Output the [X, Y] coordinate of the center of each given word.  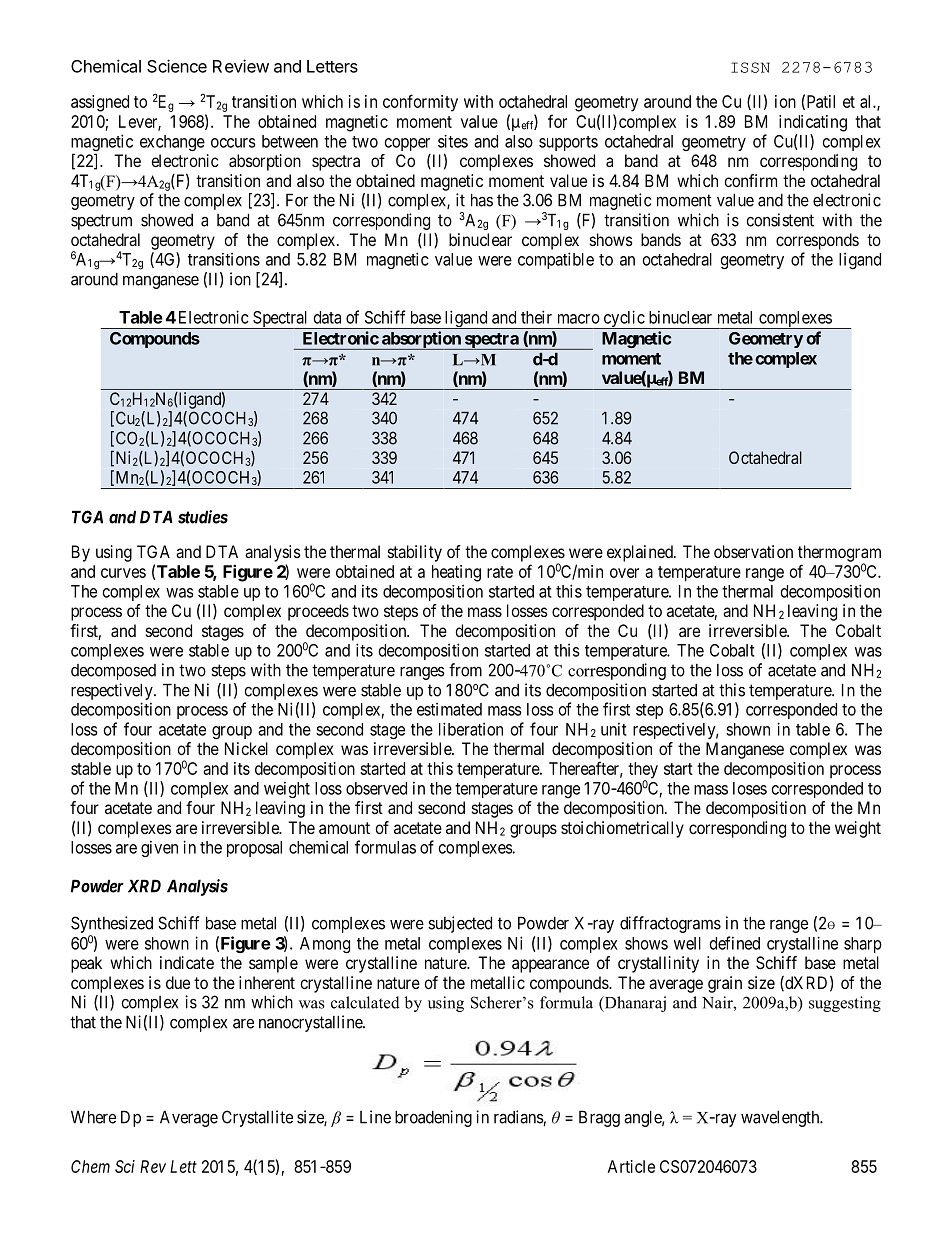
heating [456, 573]
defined [735, 943]
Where [93, 1117]
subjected [460, 924]
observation [753, 551]
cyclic [623, 319]
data [327, 317]
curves [123, 573]
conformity [420, 103]
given [159, 848]
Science [177, 66]
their [536, 317]
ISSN [750, 67]
